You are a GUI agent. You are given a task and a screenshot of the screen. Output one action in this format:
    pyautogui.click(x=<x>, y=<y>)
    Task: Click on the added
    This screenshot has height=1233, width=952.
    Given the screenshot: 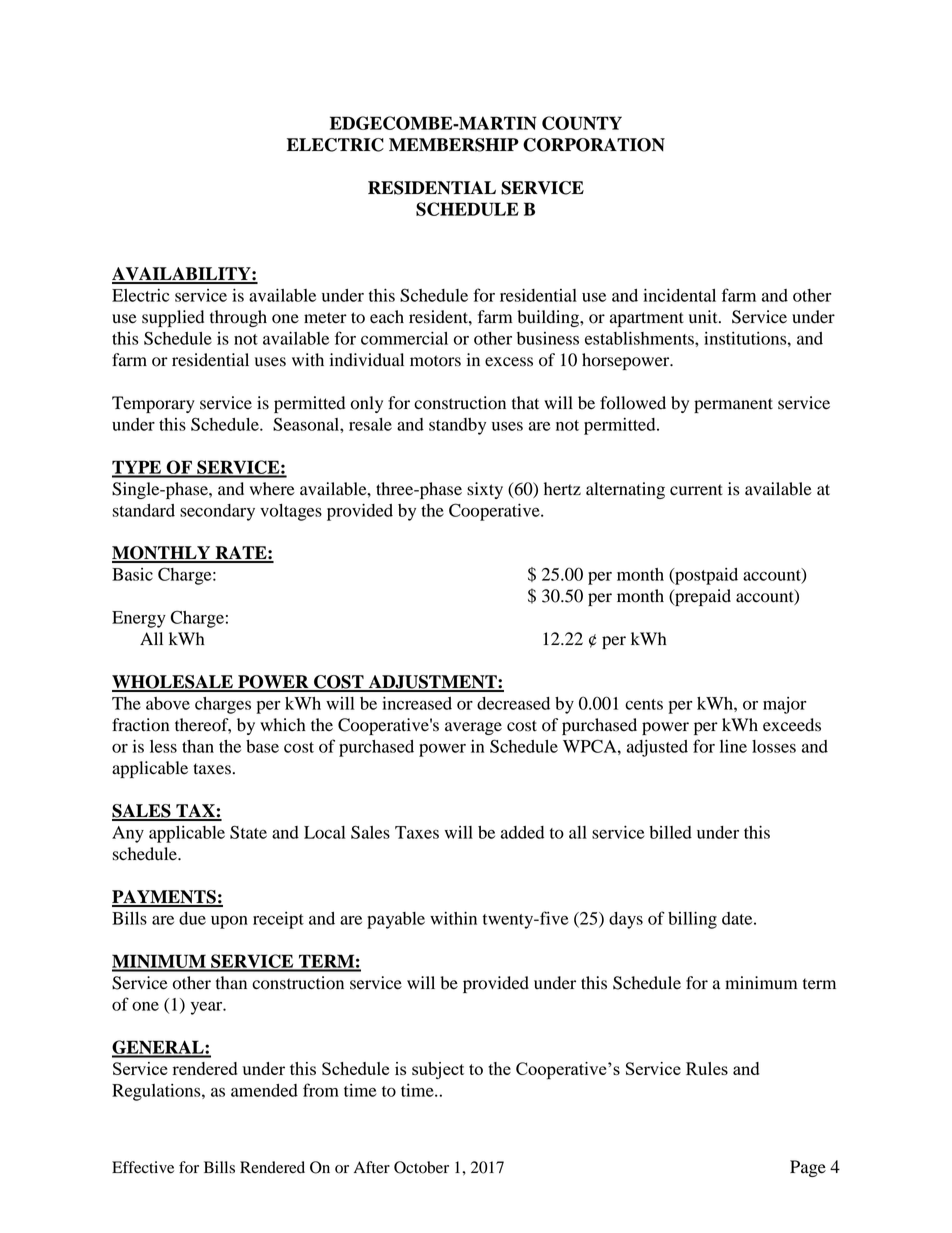 What is the action you would take?
    pyautogui.click(x=522, y=832)
